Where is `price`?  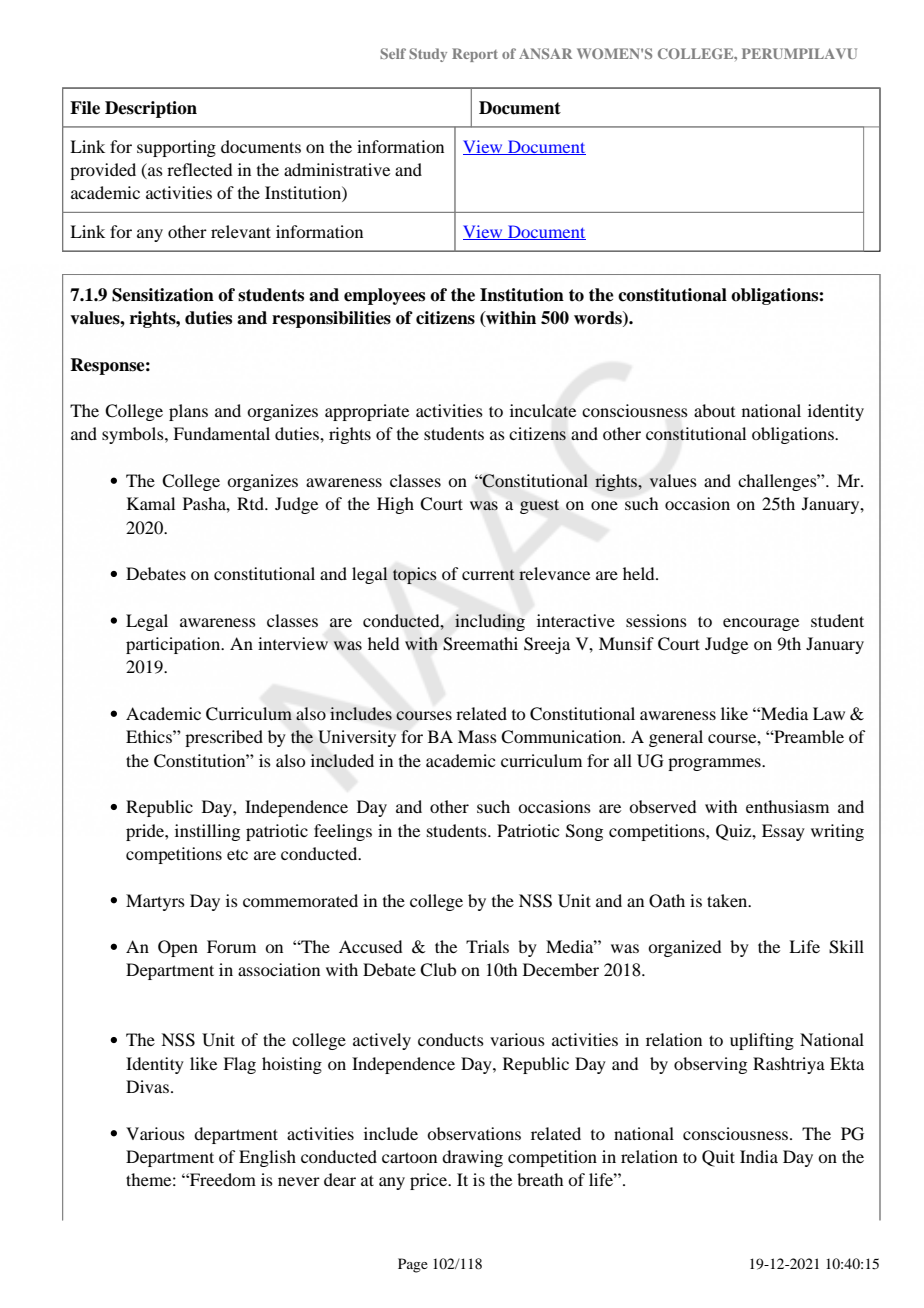 price is located at coordinates (430, 1181).
